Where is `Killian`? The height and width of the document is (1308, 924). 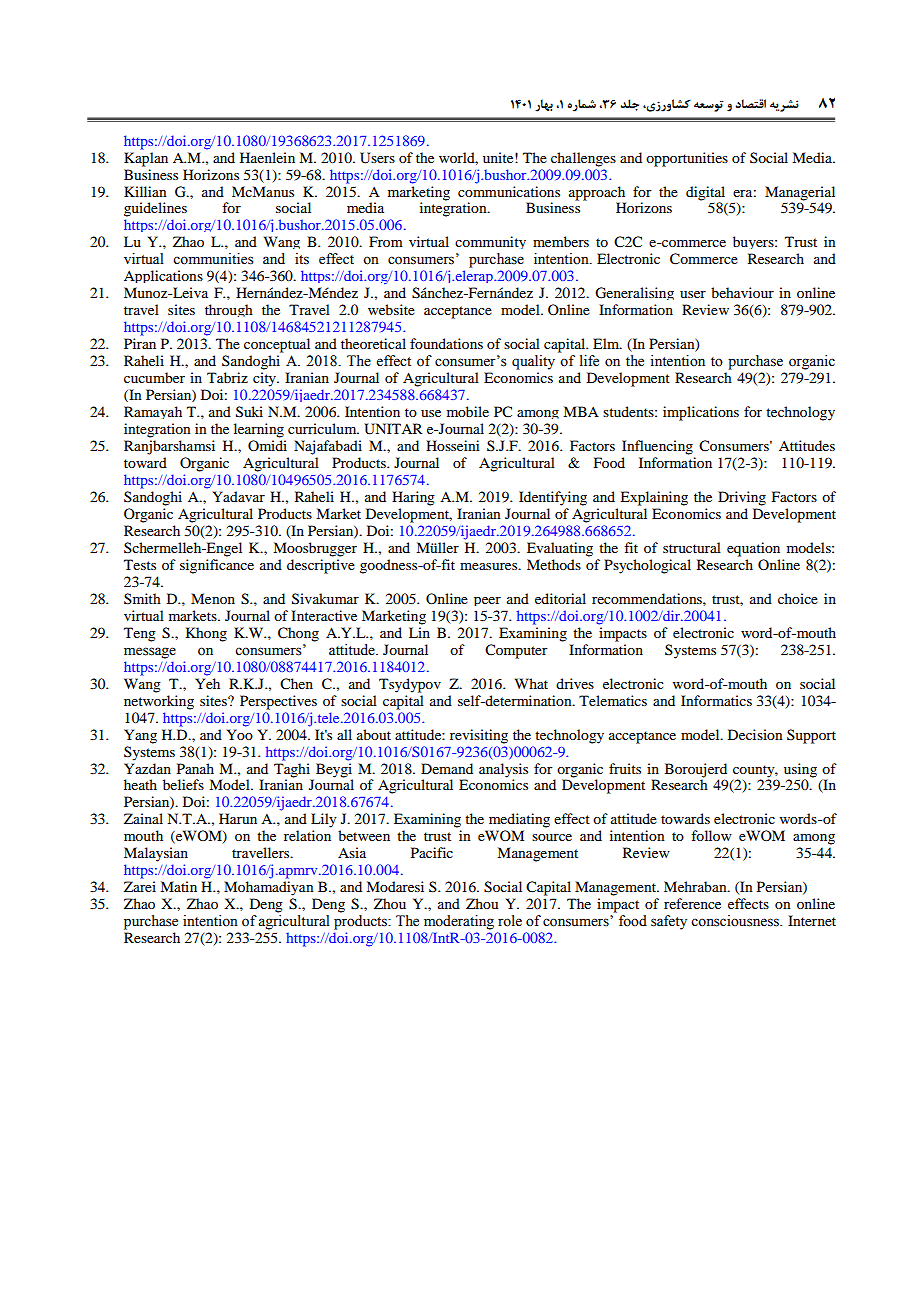
Killian is located at coordinates (145, 191).
